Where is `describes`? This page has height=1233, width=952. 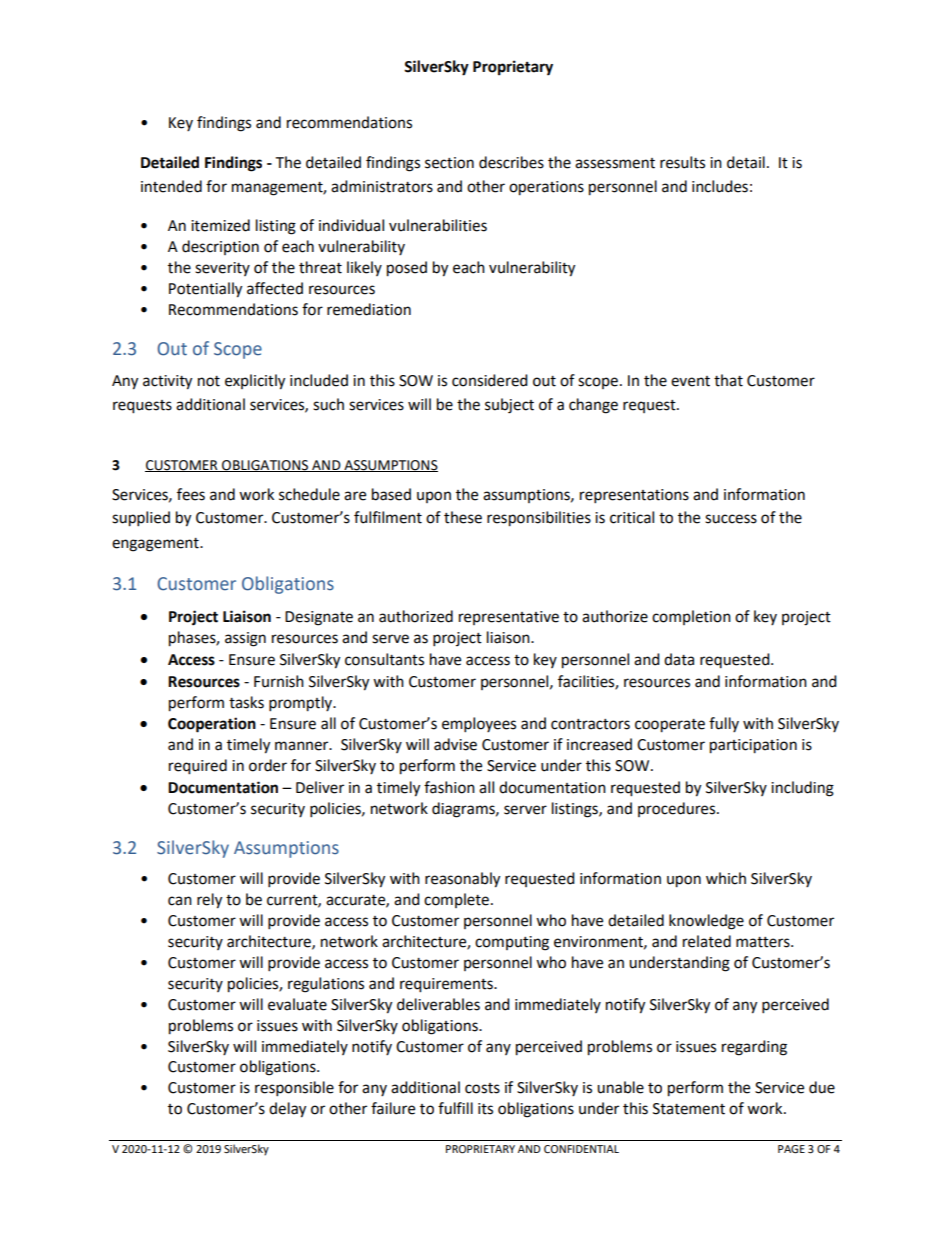
describes is located at coordinates (511, 162).
